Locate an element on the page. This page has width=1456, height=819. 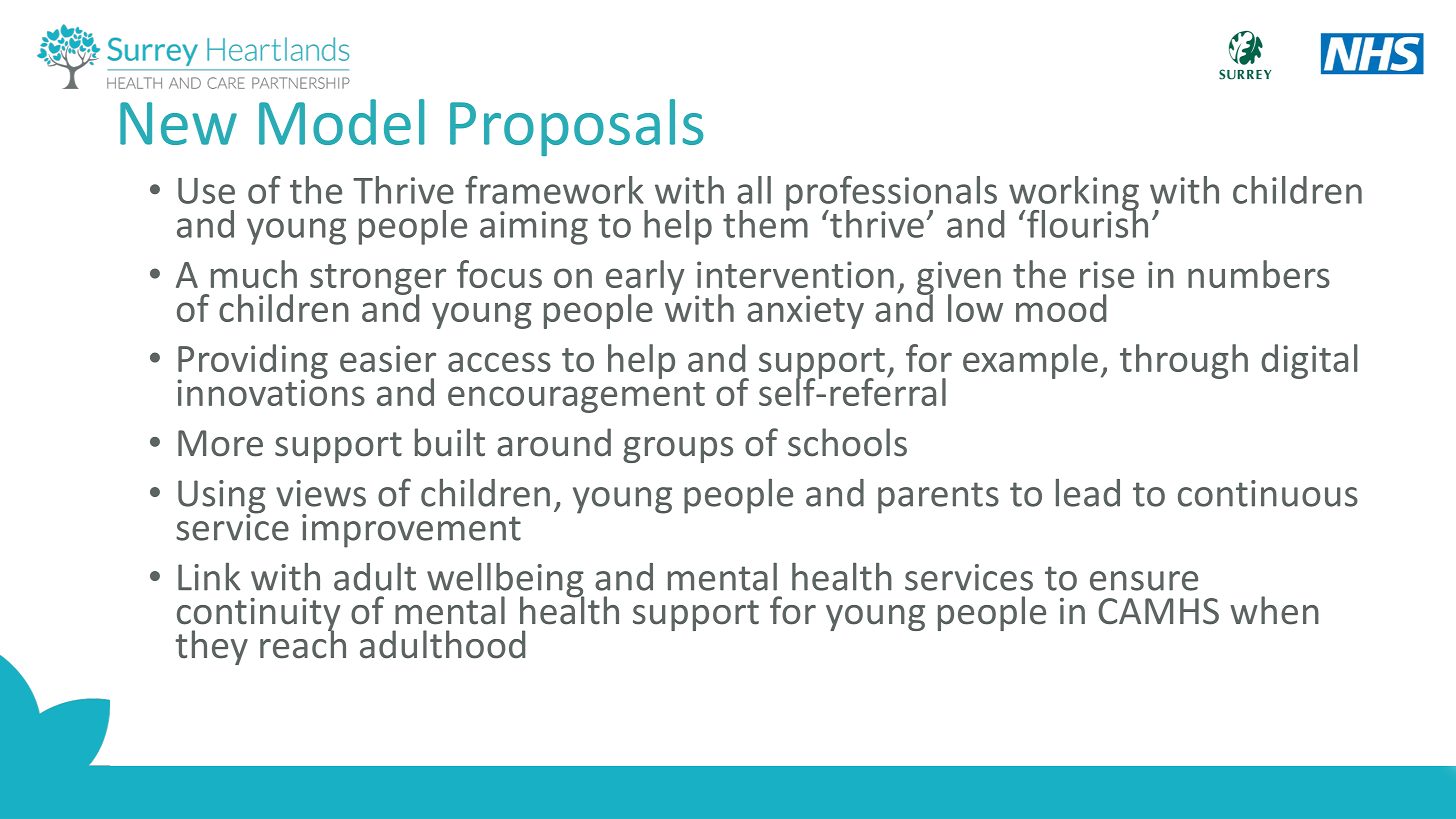
wellbeing is located at coordinates (505, 581).
